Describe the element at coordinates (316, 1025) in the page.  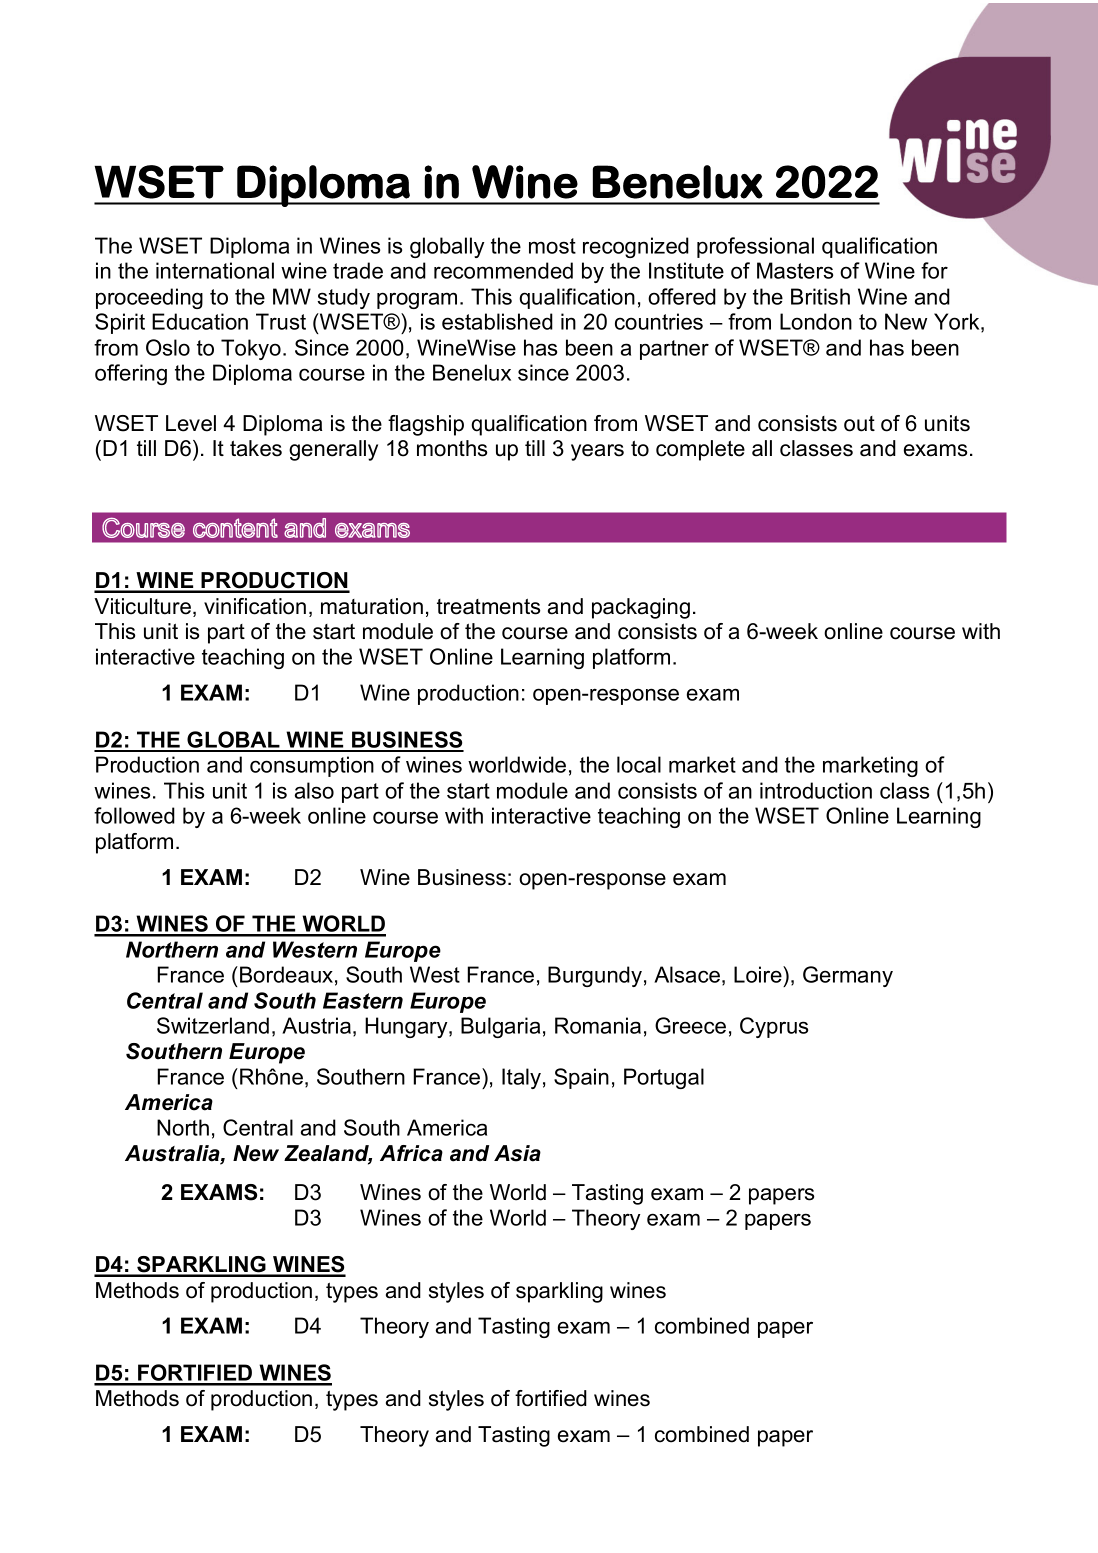
I see `Austria` at that location.
